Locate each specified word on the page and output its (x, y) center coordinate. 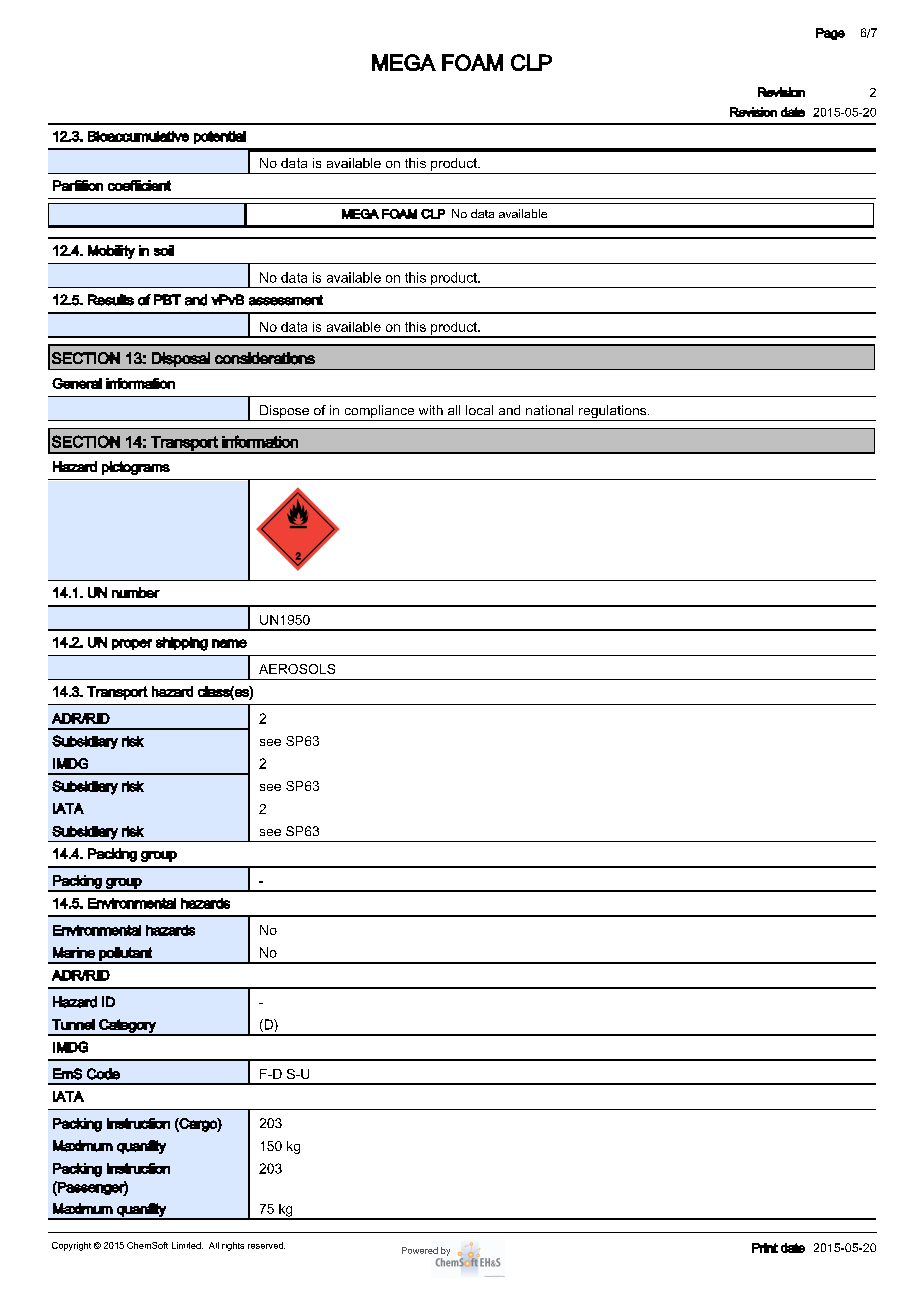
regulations (613, 413)
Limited (187, 1245)
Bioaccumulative (138, 136)
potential (220, 137)
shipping (182, 644)
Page (830, 34)
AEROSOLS (297, 669)
